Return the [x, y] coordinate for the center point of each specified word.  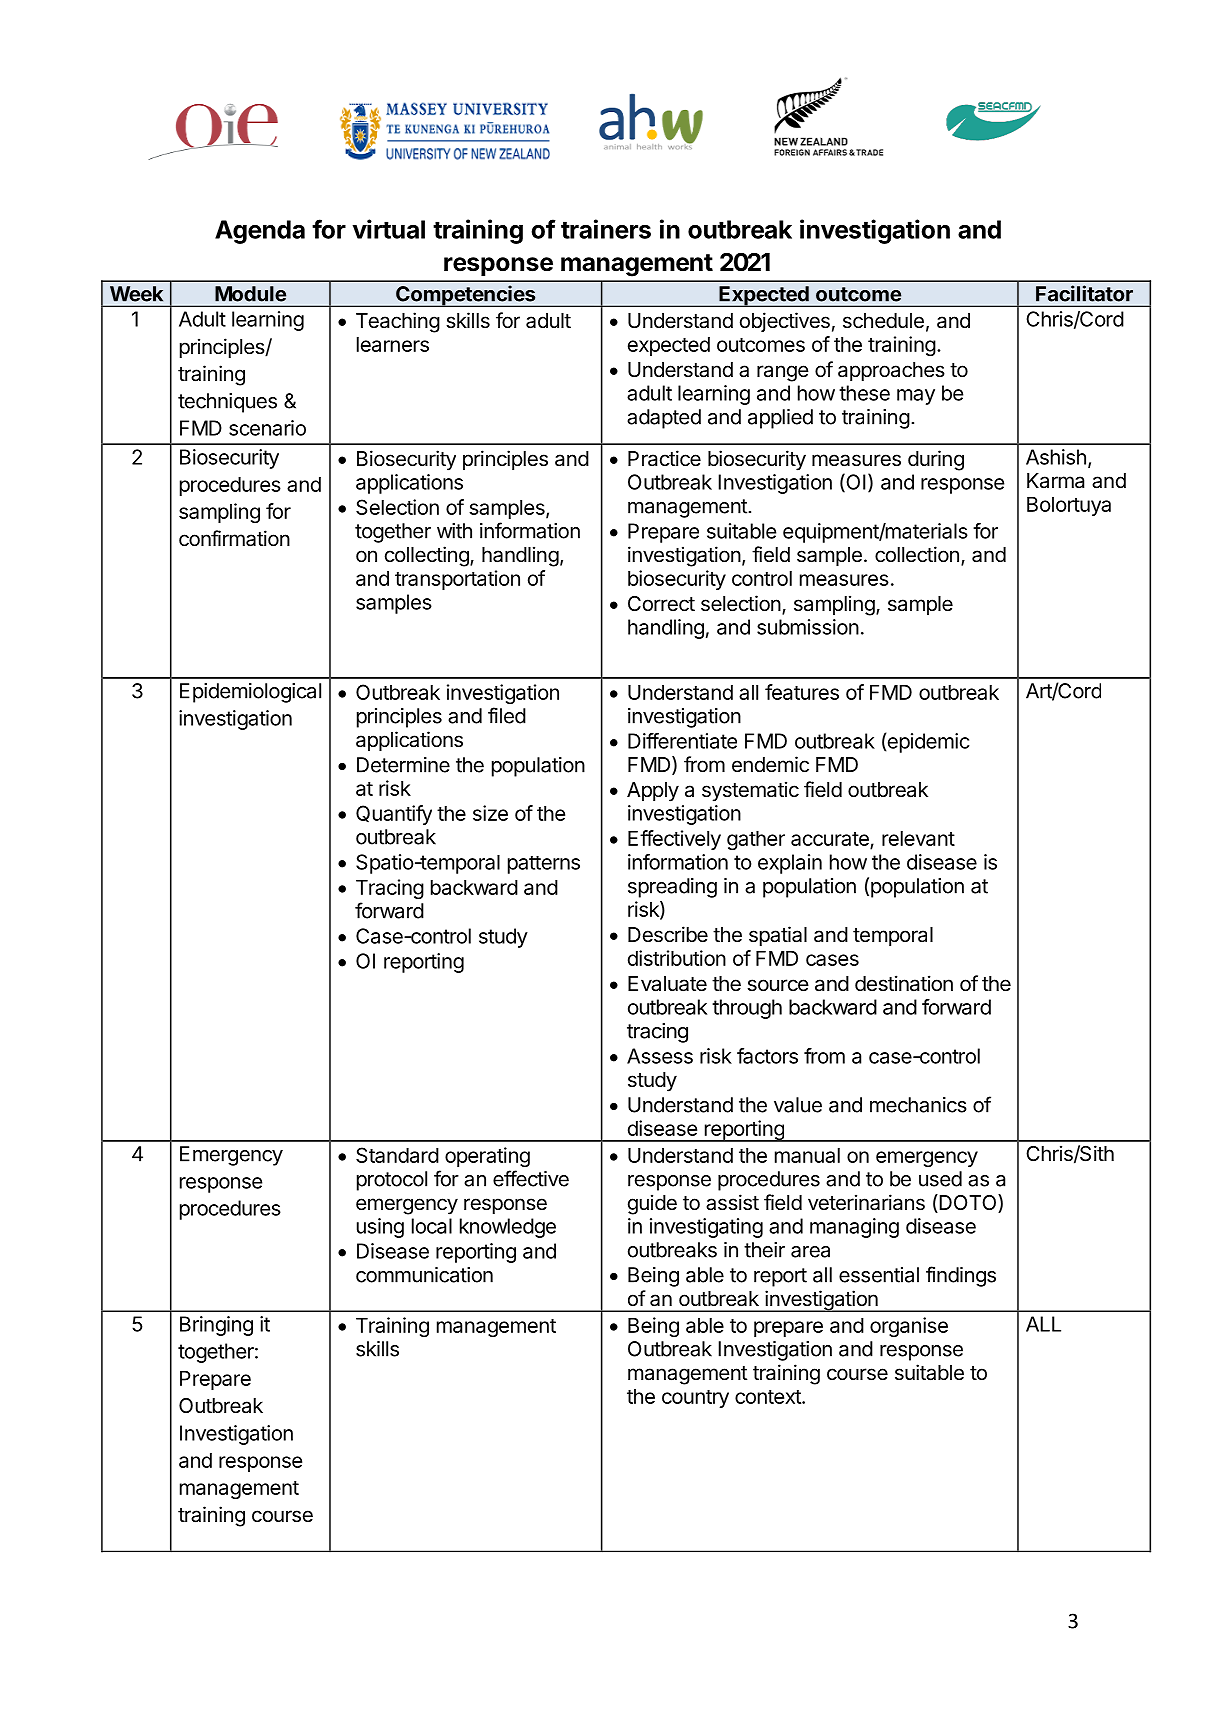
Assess [660, 1056]
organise [909, 1327]
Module [250, 294]
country [695, 1399]
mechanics [918, 1105]
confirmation [234, 538]
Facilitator [1084, 293]
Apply [653, 792]
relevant [918, 838]
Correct [661, 604]
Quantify [394, 815]
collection [917, 554]
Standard [397, 1155]
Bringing [216, 1326]
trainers [606, 229]
